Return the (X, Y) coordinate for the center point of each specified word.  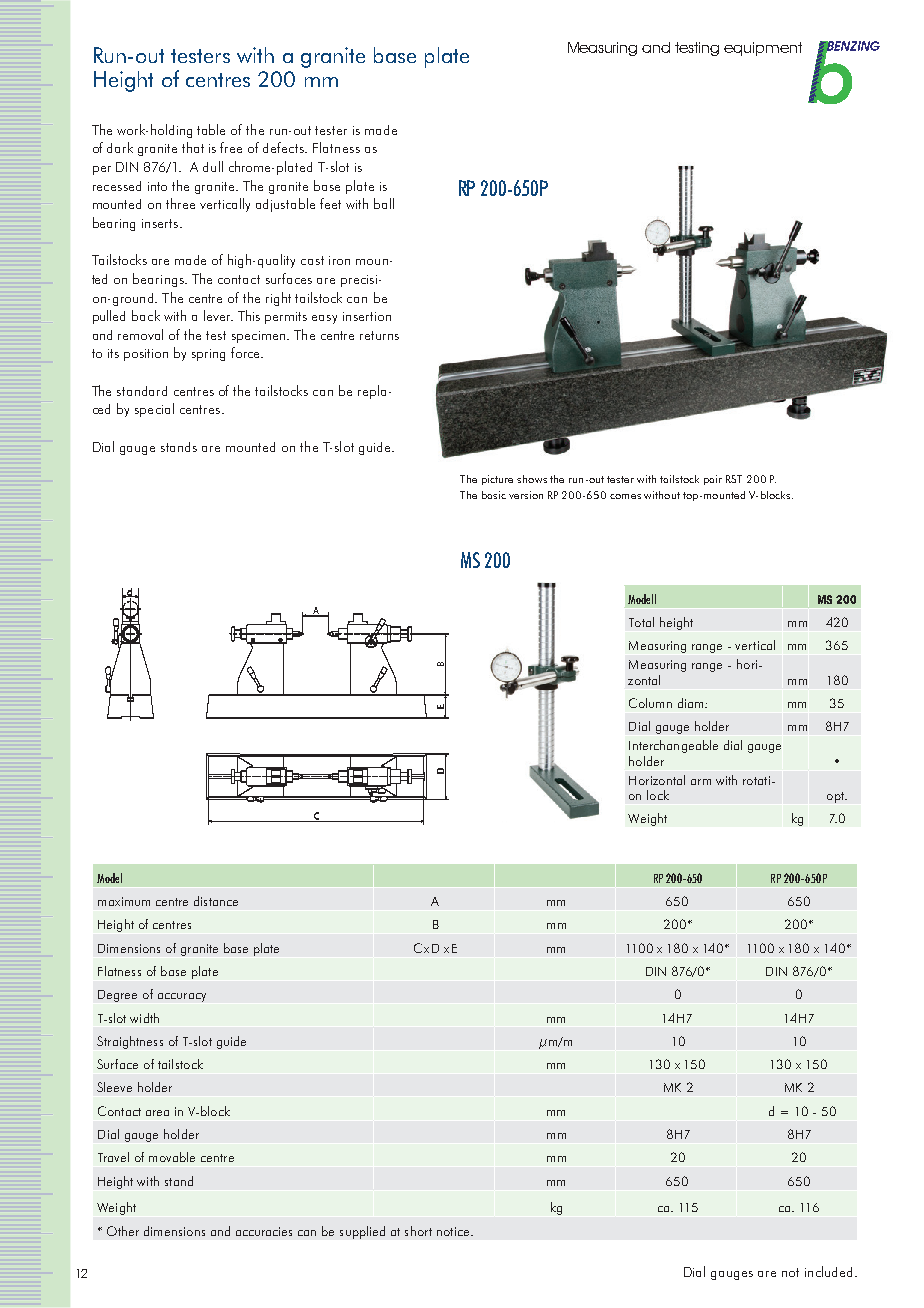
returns (379, 335)
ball (384, 203)
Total (641, 622)
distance (216, 901)
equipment (763, 49)
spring (208, 355)
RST (734, 479)
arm (701, 782)
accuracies (264, 1231)
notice (454, 1231)
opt (837, 797)
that (193, 147)
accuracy (182, 997)
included (828, 1271)
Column (650, 703)
